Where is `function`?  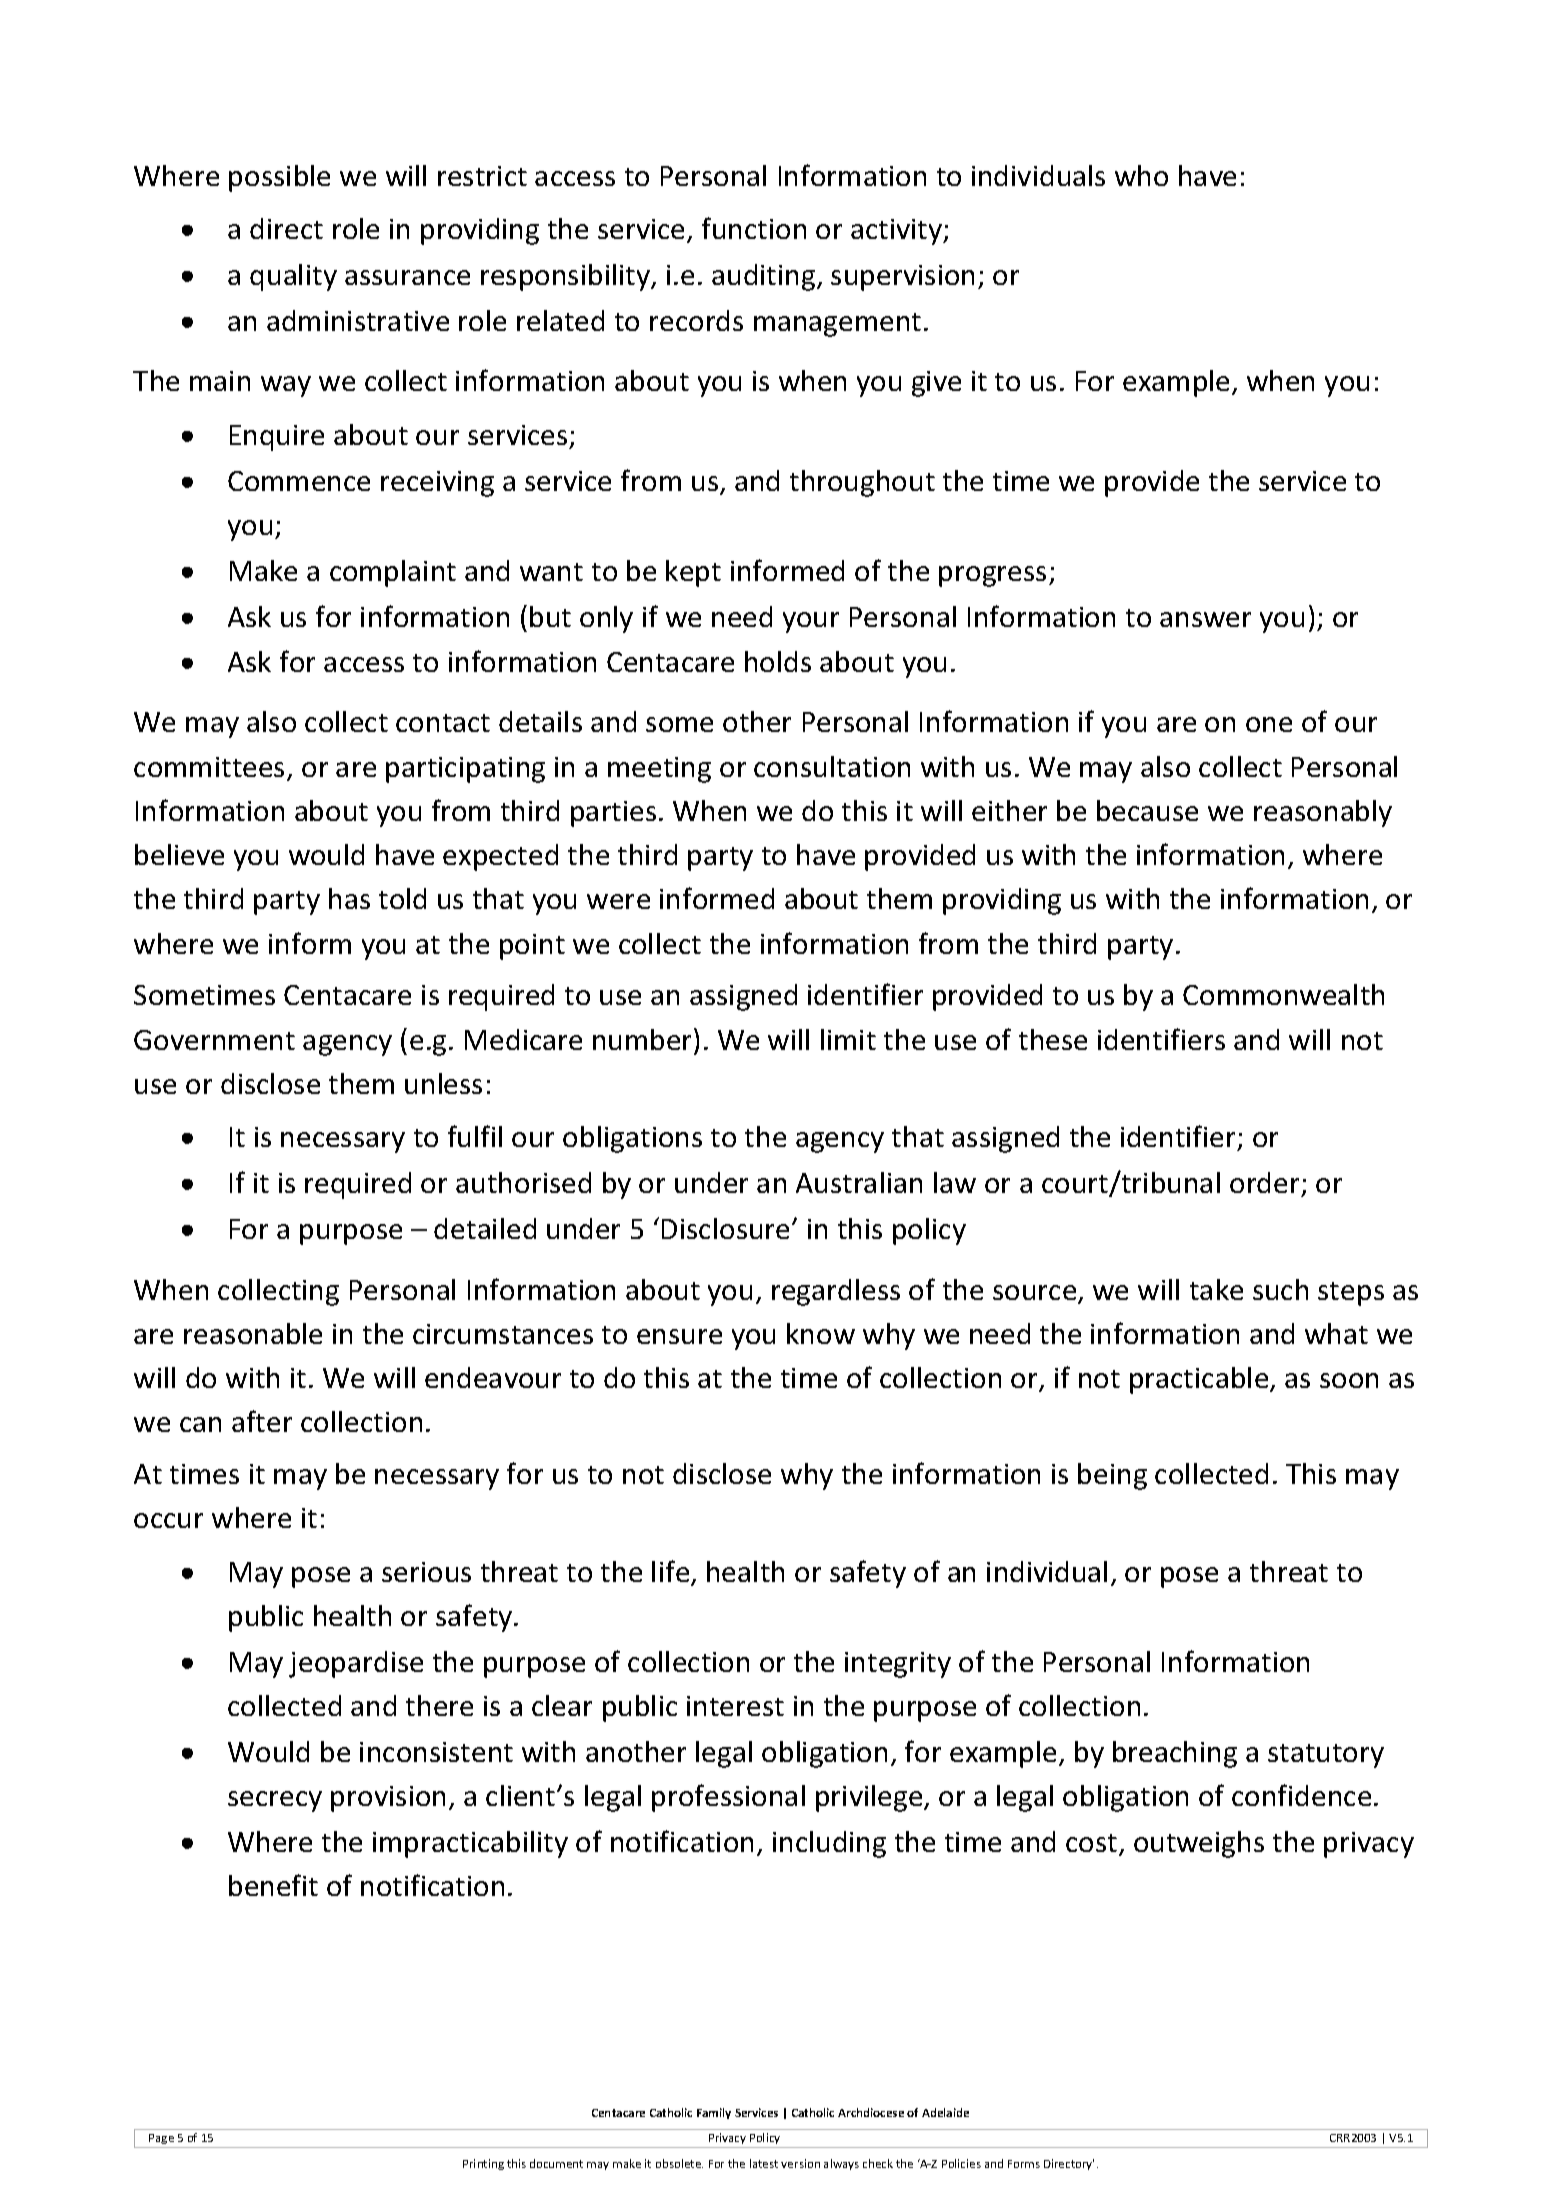
function is located at coordinates (754, 228).
